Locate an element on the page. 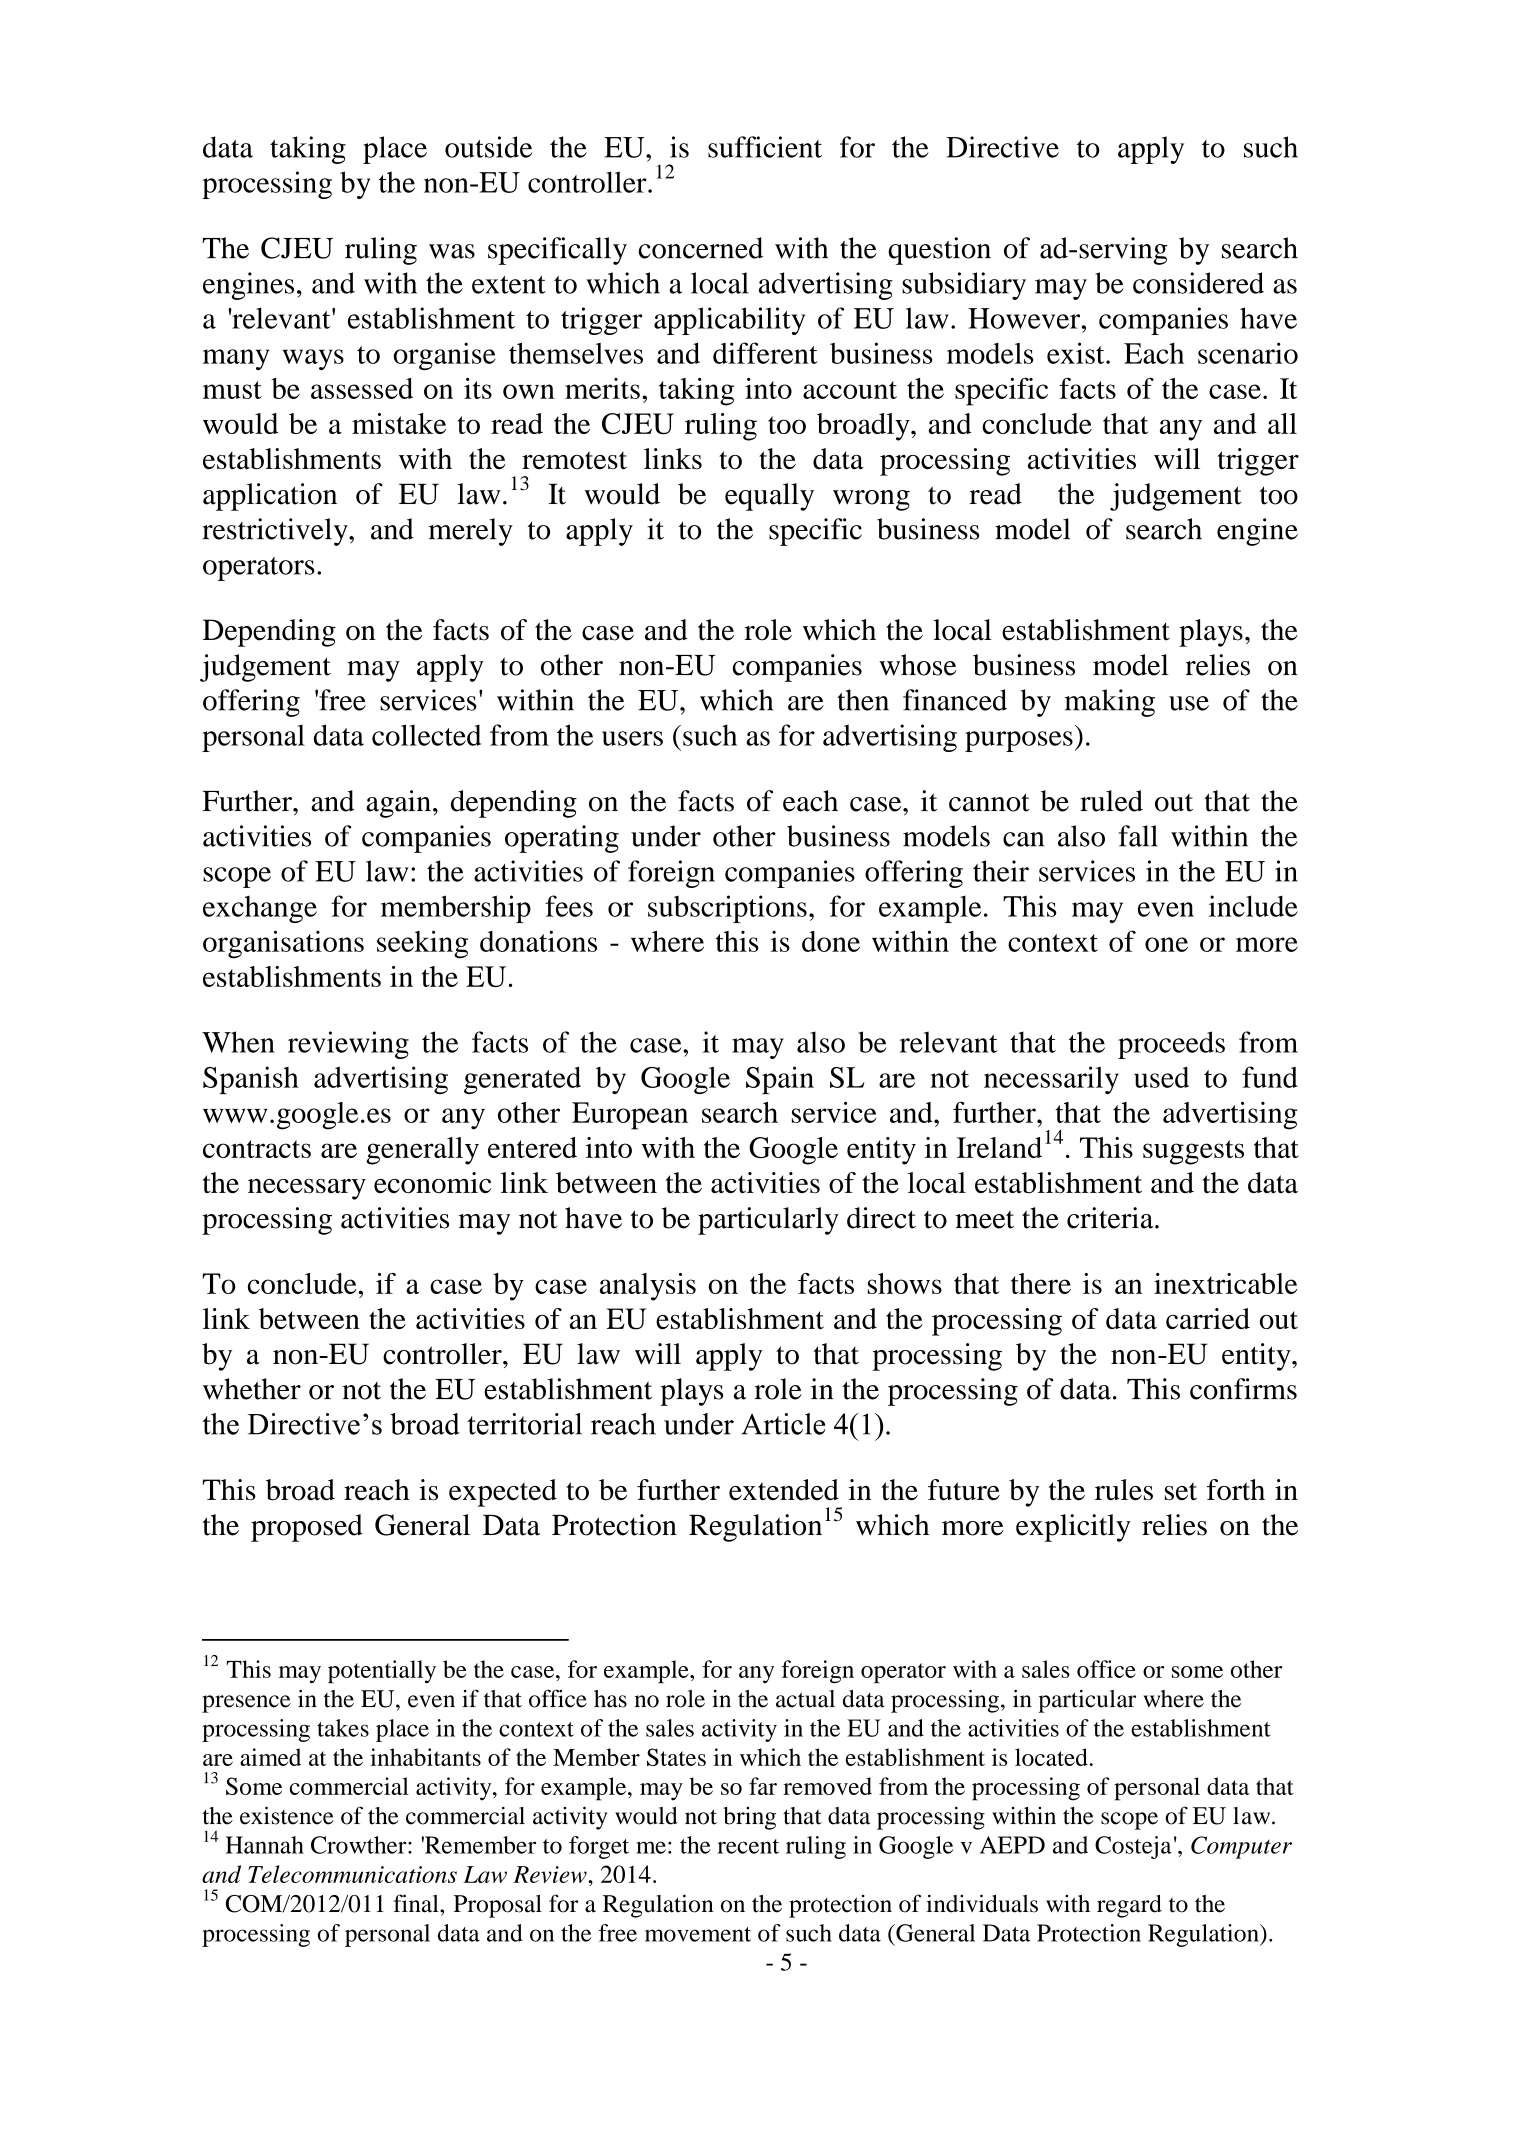 Image resolution: width=1515 pixels, height=2143 pixels. making is located at coordinates (1109, 703).
